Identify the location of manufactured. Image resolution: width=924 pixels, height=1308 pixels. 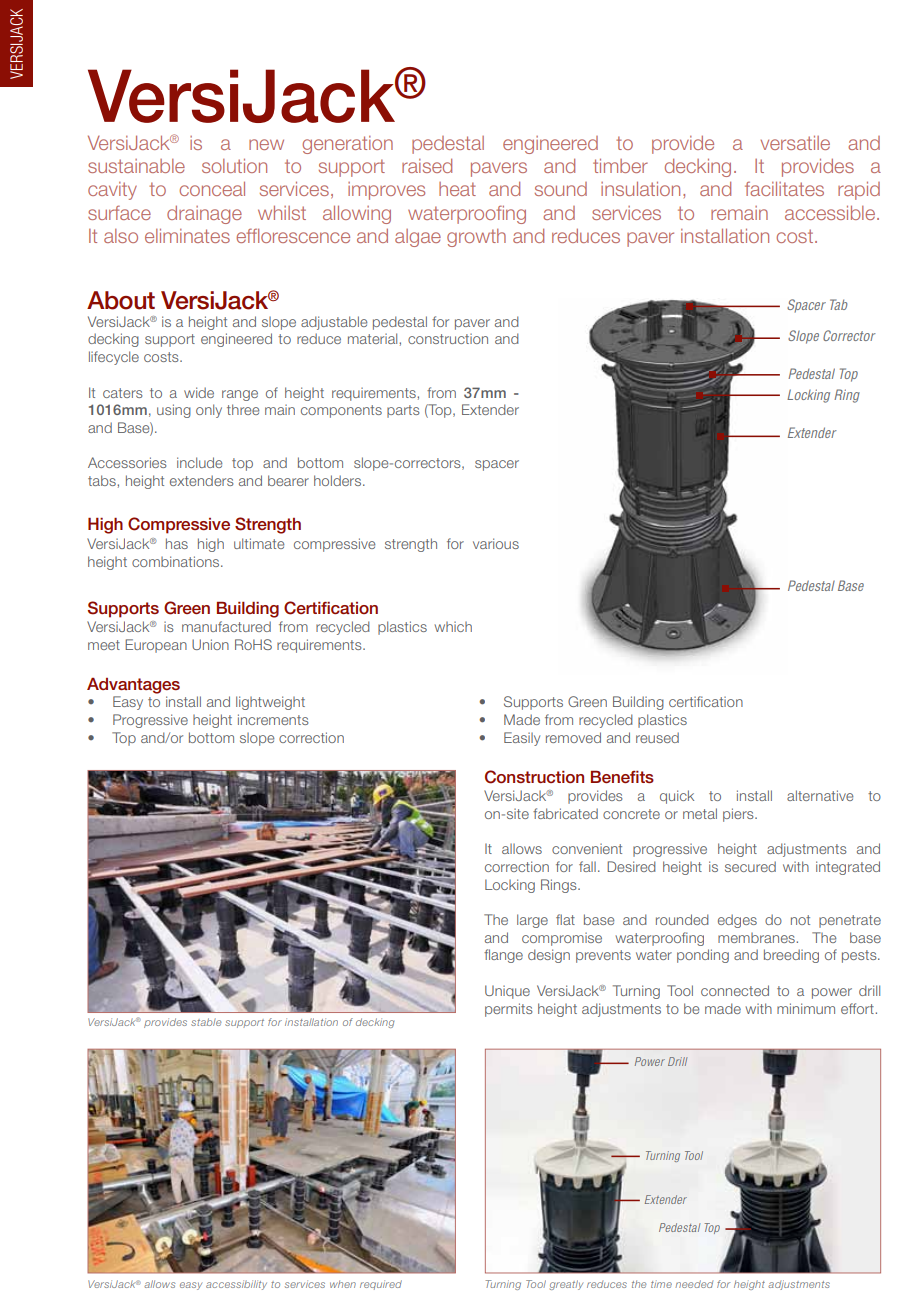
(226, 626).
